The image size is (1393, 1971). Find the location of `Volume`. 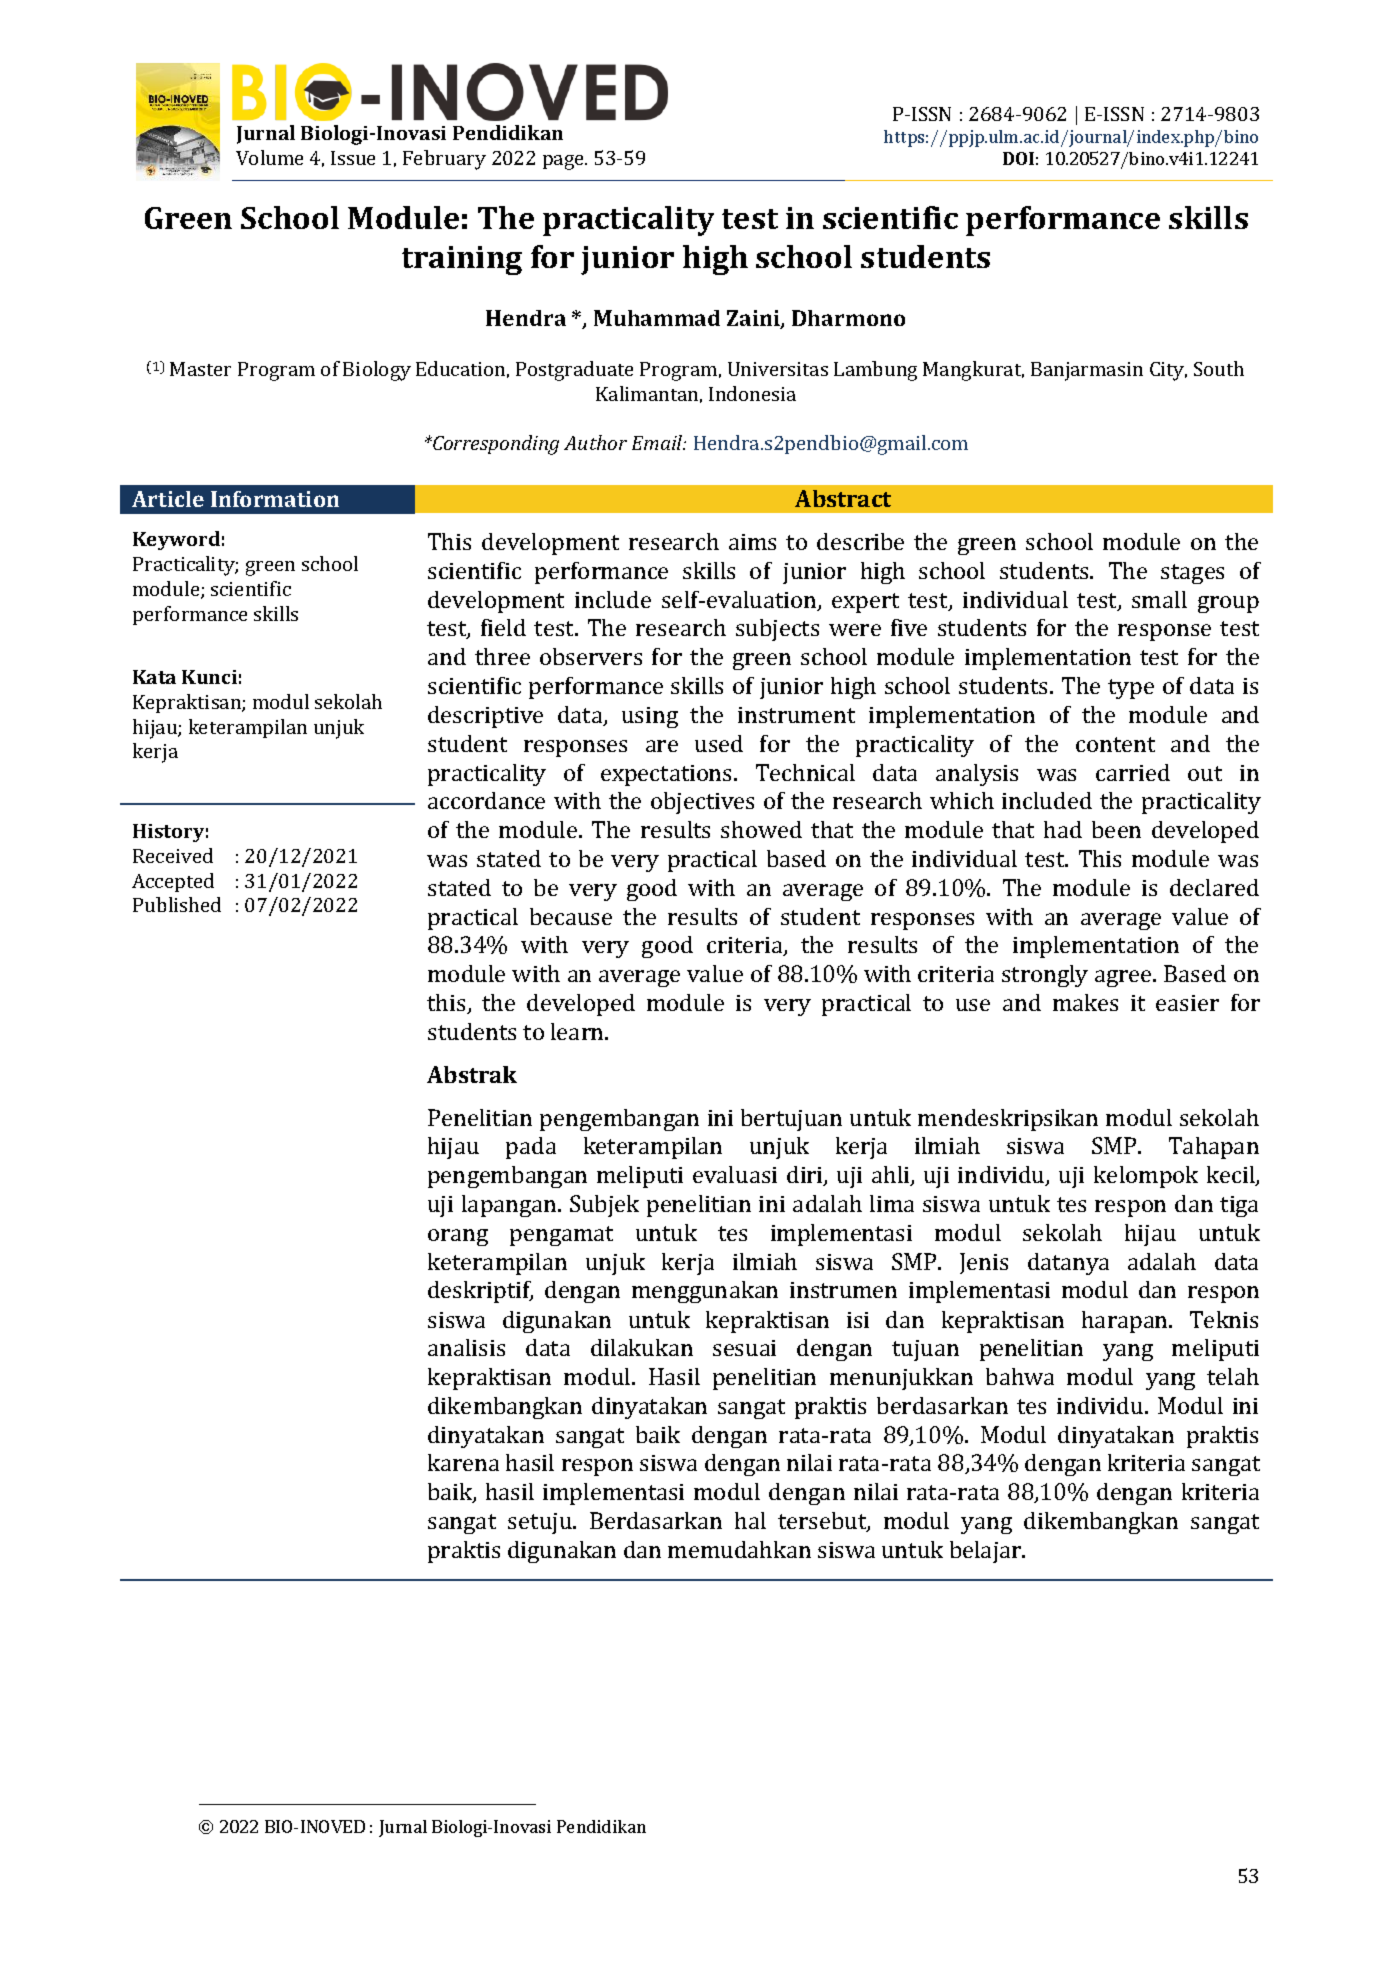

Volume is located at coordinates (269, 157).
